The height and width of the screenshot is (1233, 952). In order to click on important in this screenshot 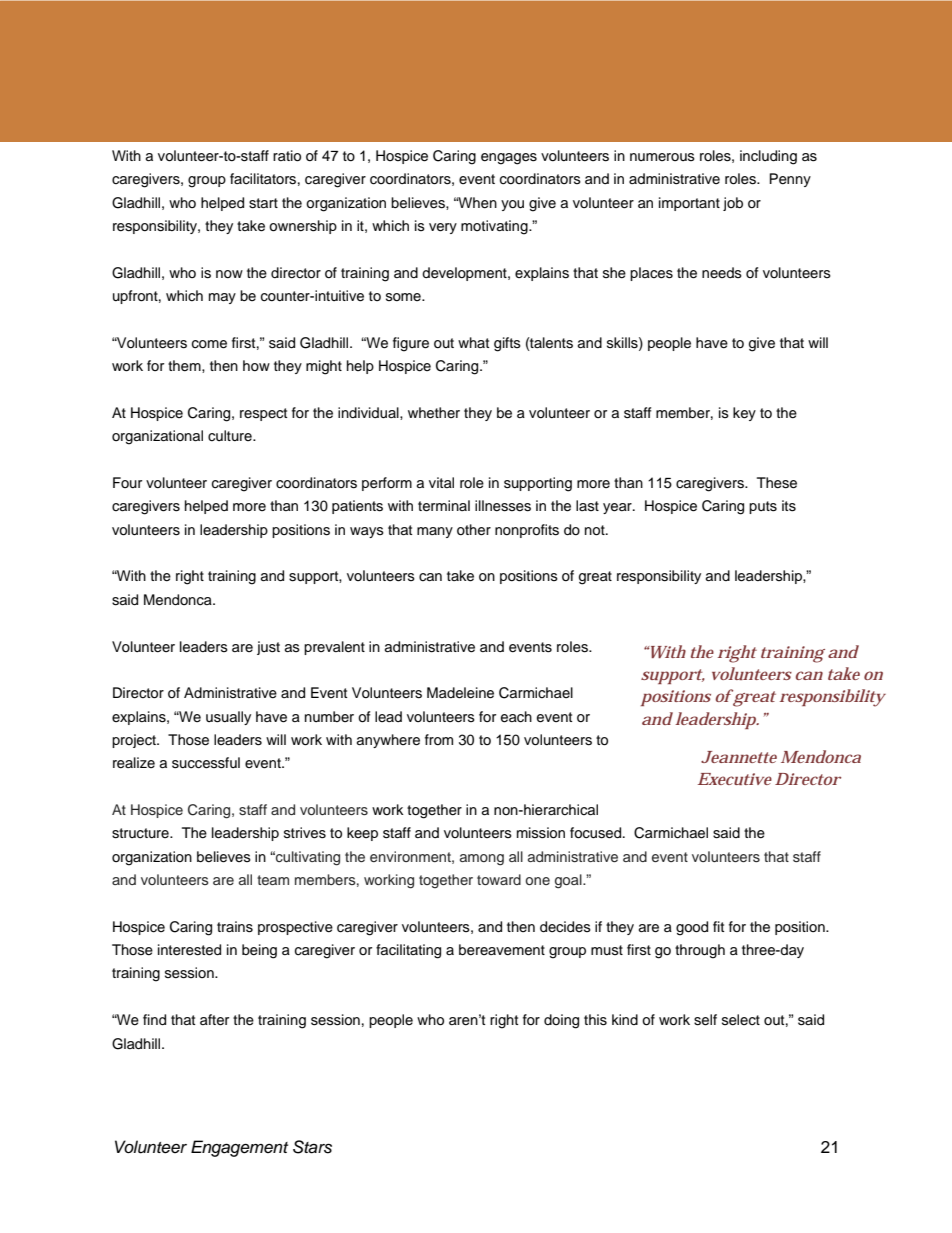, I will do `click(689, 204)`.
